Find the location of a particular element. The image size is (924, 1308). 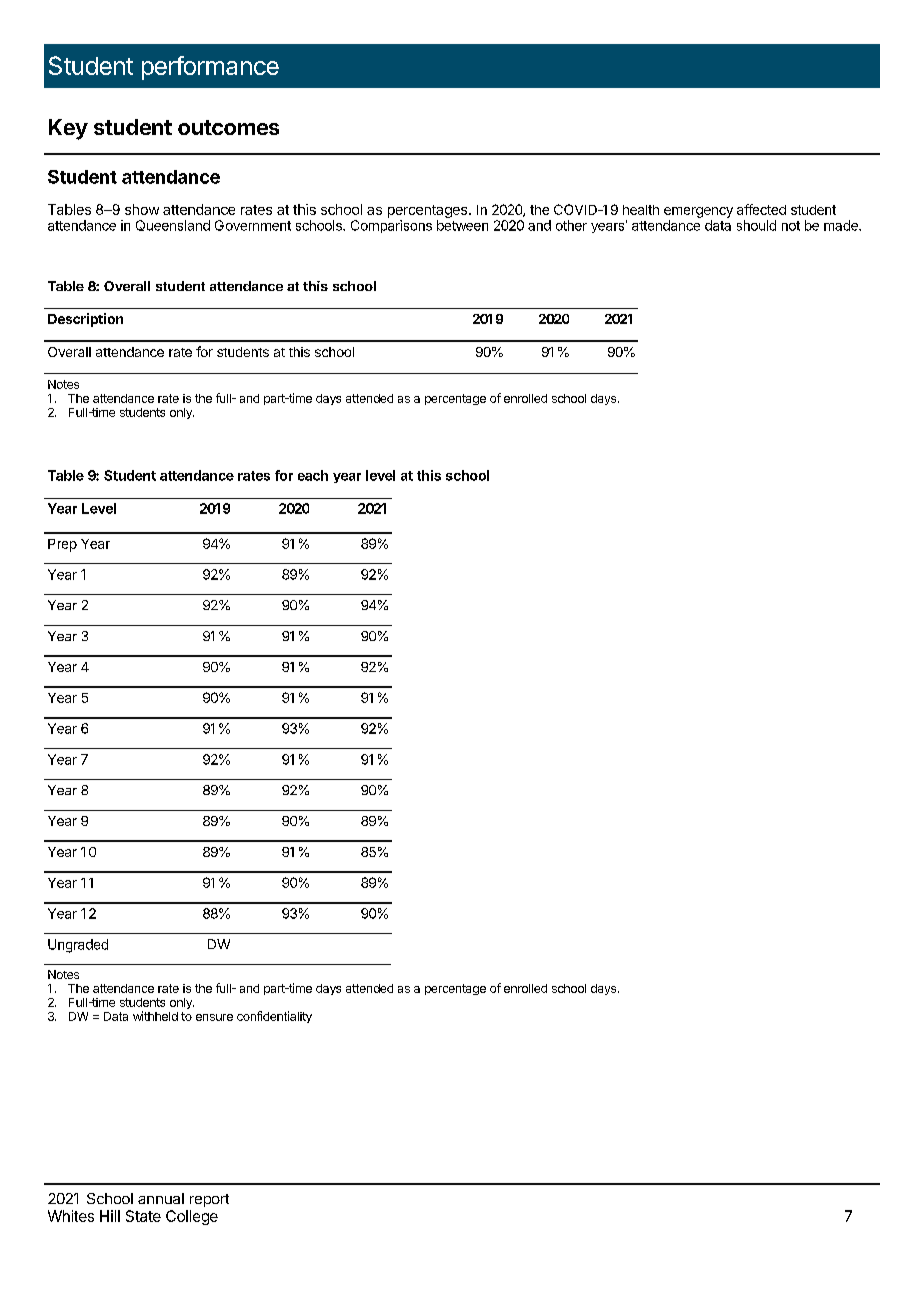

withheld is located at coordinates (155, 1016).
